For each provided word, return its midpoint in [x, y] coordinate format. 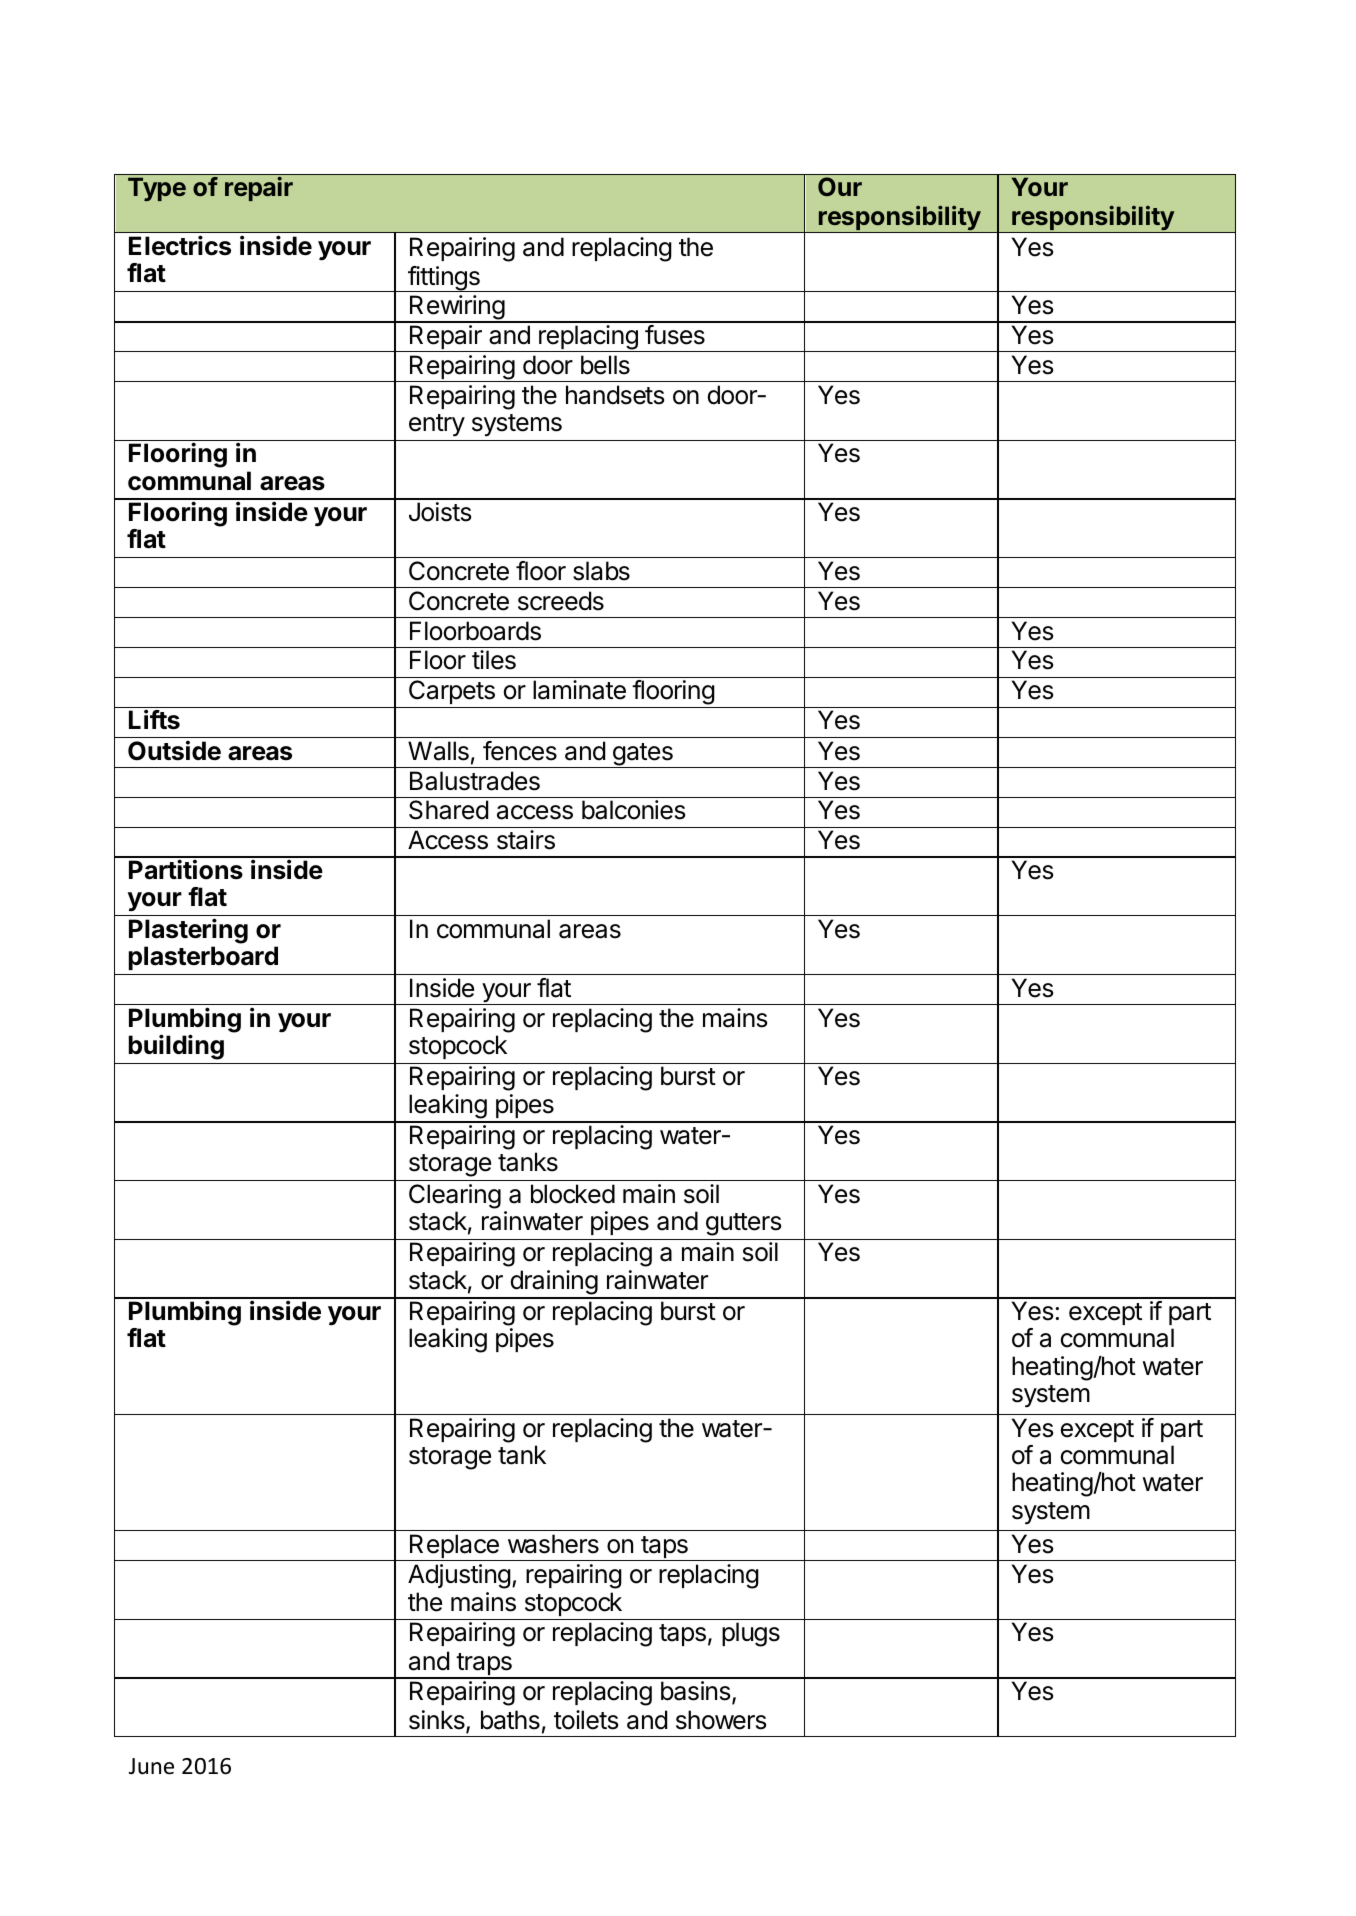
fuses [675, 335]
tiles [494, 660]
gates [642, 755]
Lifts [154, 719]
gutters [743, 1224]
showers [721, 1720]
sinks [438, 1721]
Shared [448, 810]
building [176, 1047]
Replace [454, 1547]
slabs [601, 571]
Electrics [180, 245]
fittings [444, 279]
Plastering [188, 931]
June [151, 1766]
